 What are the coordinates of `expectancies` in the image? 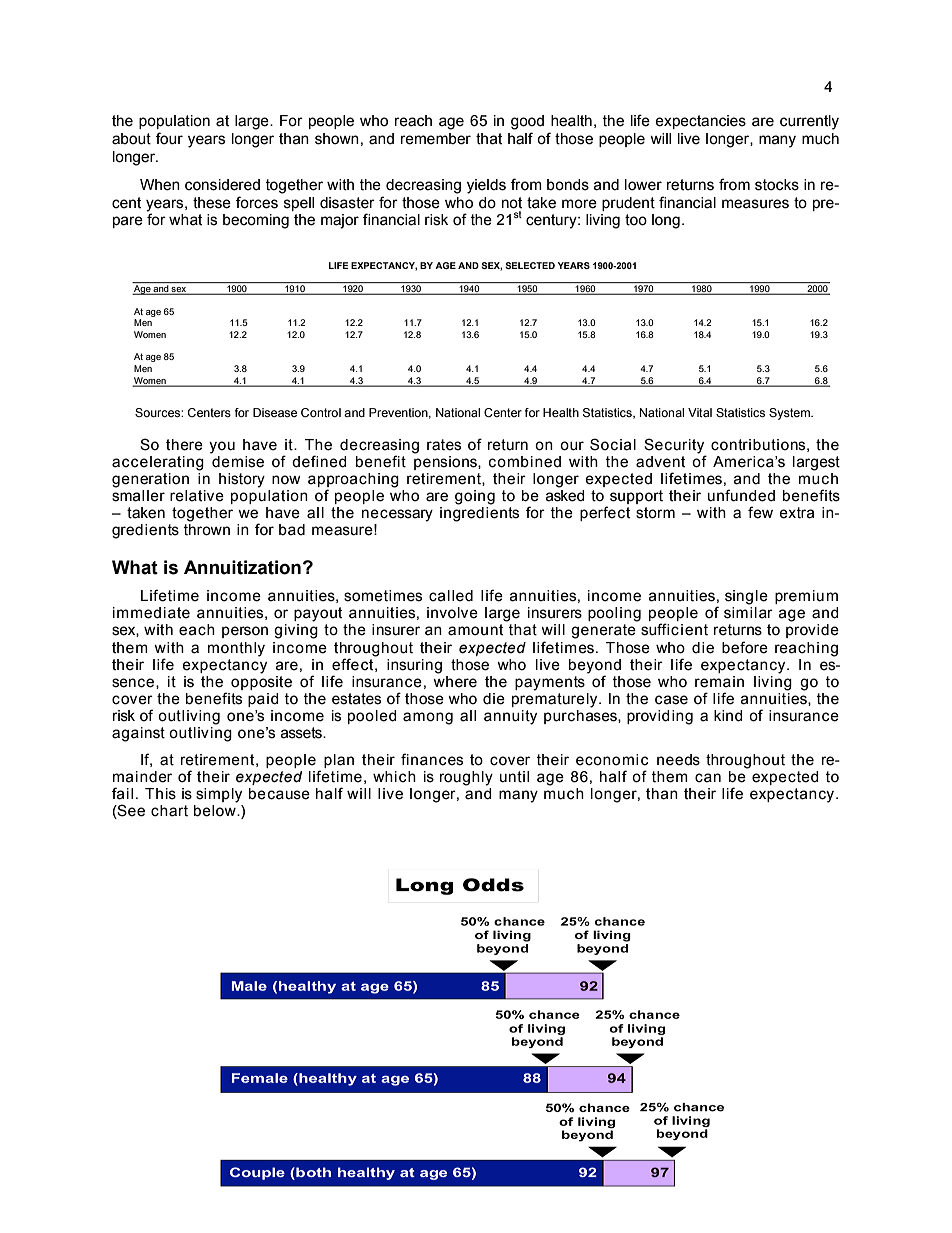 It's located at (700, 122).
